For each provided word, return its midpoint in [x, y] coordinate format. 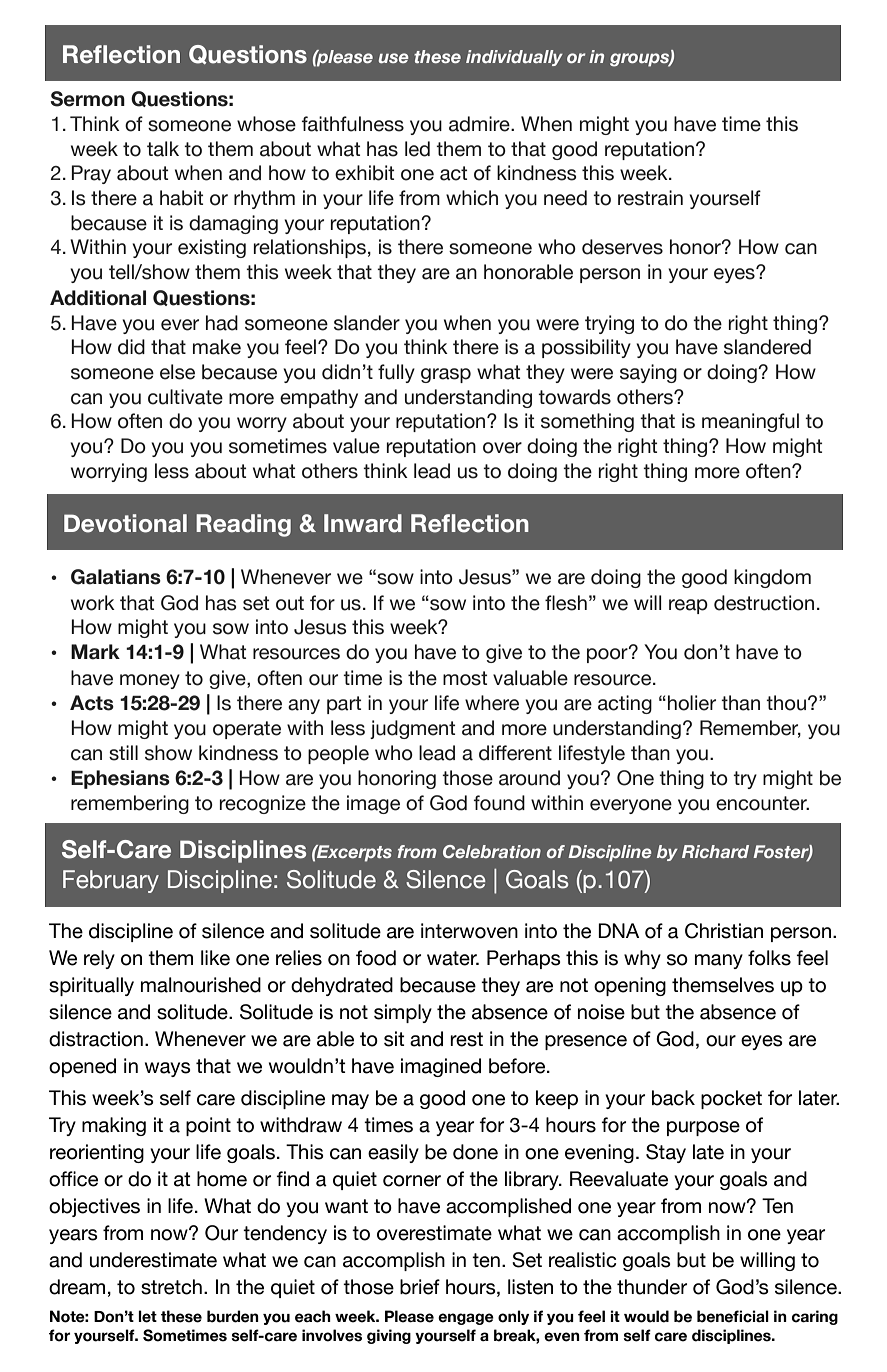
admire [480, 124]
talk [163, 149]
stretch [171, 1287]
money [150, 681]
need [565, 198]
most [465, 678]
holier [692, 703]
